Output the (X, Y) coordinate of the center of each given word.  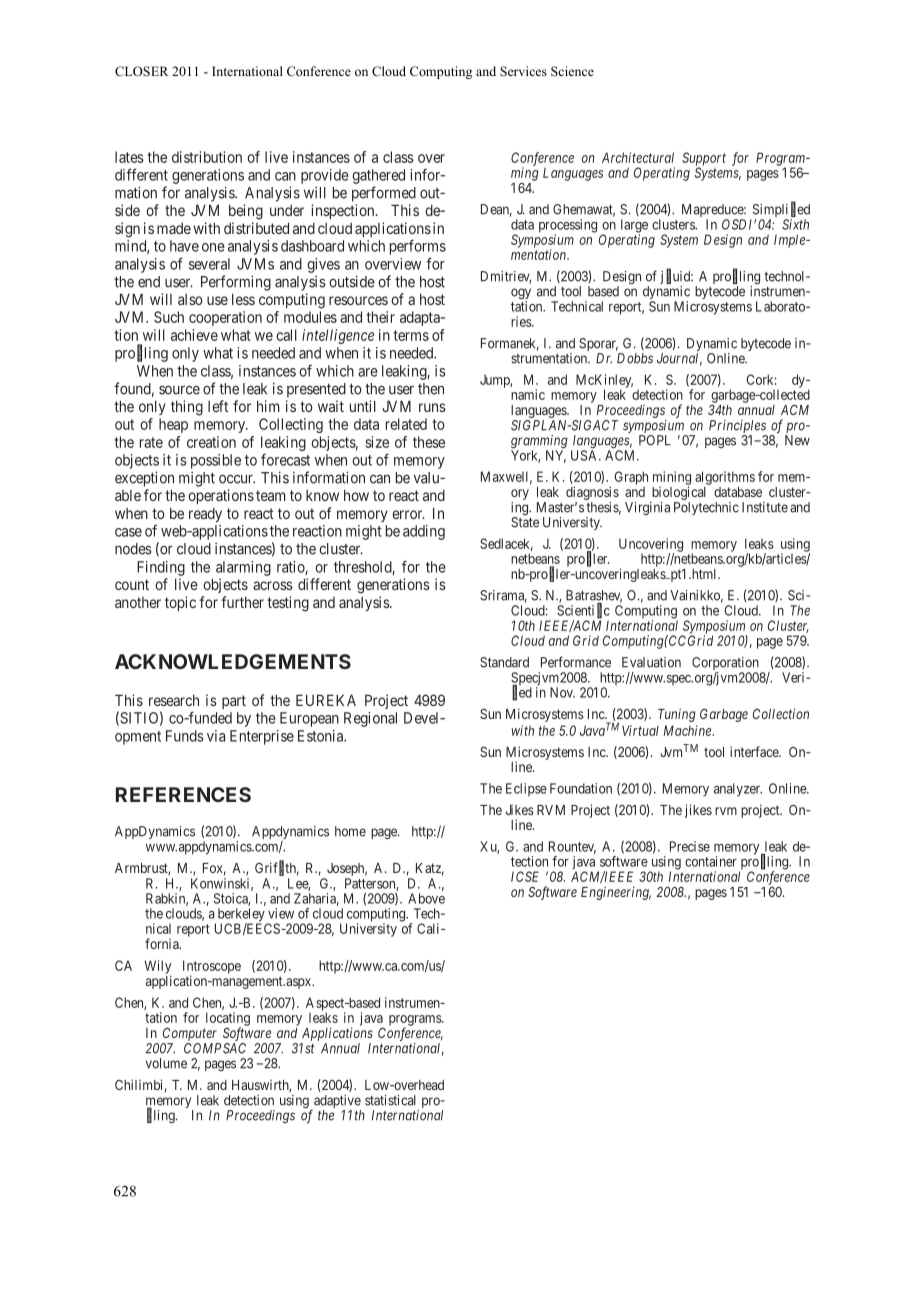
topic (180, 603)
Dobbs (635, 358)
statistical (390, 1100)
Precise (690, 846)
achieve (194, 335)
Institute (765, 507)
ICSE (525, 876)
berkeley (241, 916)
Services (523, 71)
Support (704, 160)
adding (424, 532)
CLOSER (142, 71)
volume (166, 1063)
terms (411, 335)
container (711, 861)
